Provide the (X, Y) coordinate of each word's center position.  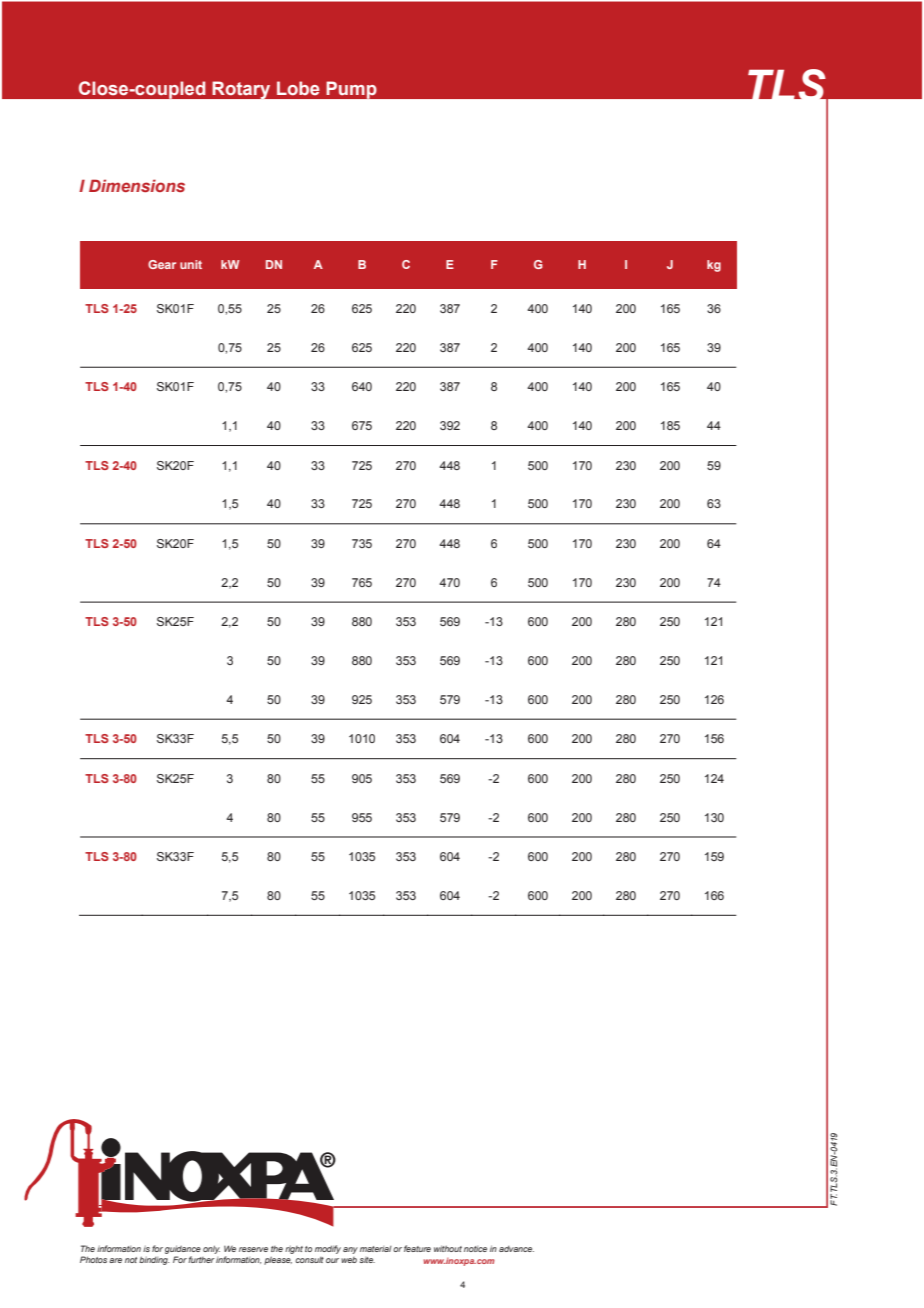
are (115, 1260)
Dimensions (137, 185)
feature (417, 1248)
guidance (183, 1251)
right (294, 1250)
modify (328, 1249)
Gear (162, 264)
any (350, 1250)
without (448, 1248)
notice (475, 1249)
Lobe (298, 88)
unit (191, 264)
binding (154, 1260)
